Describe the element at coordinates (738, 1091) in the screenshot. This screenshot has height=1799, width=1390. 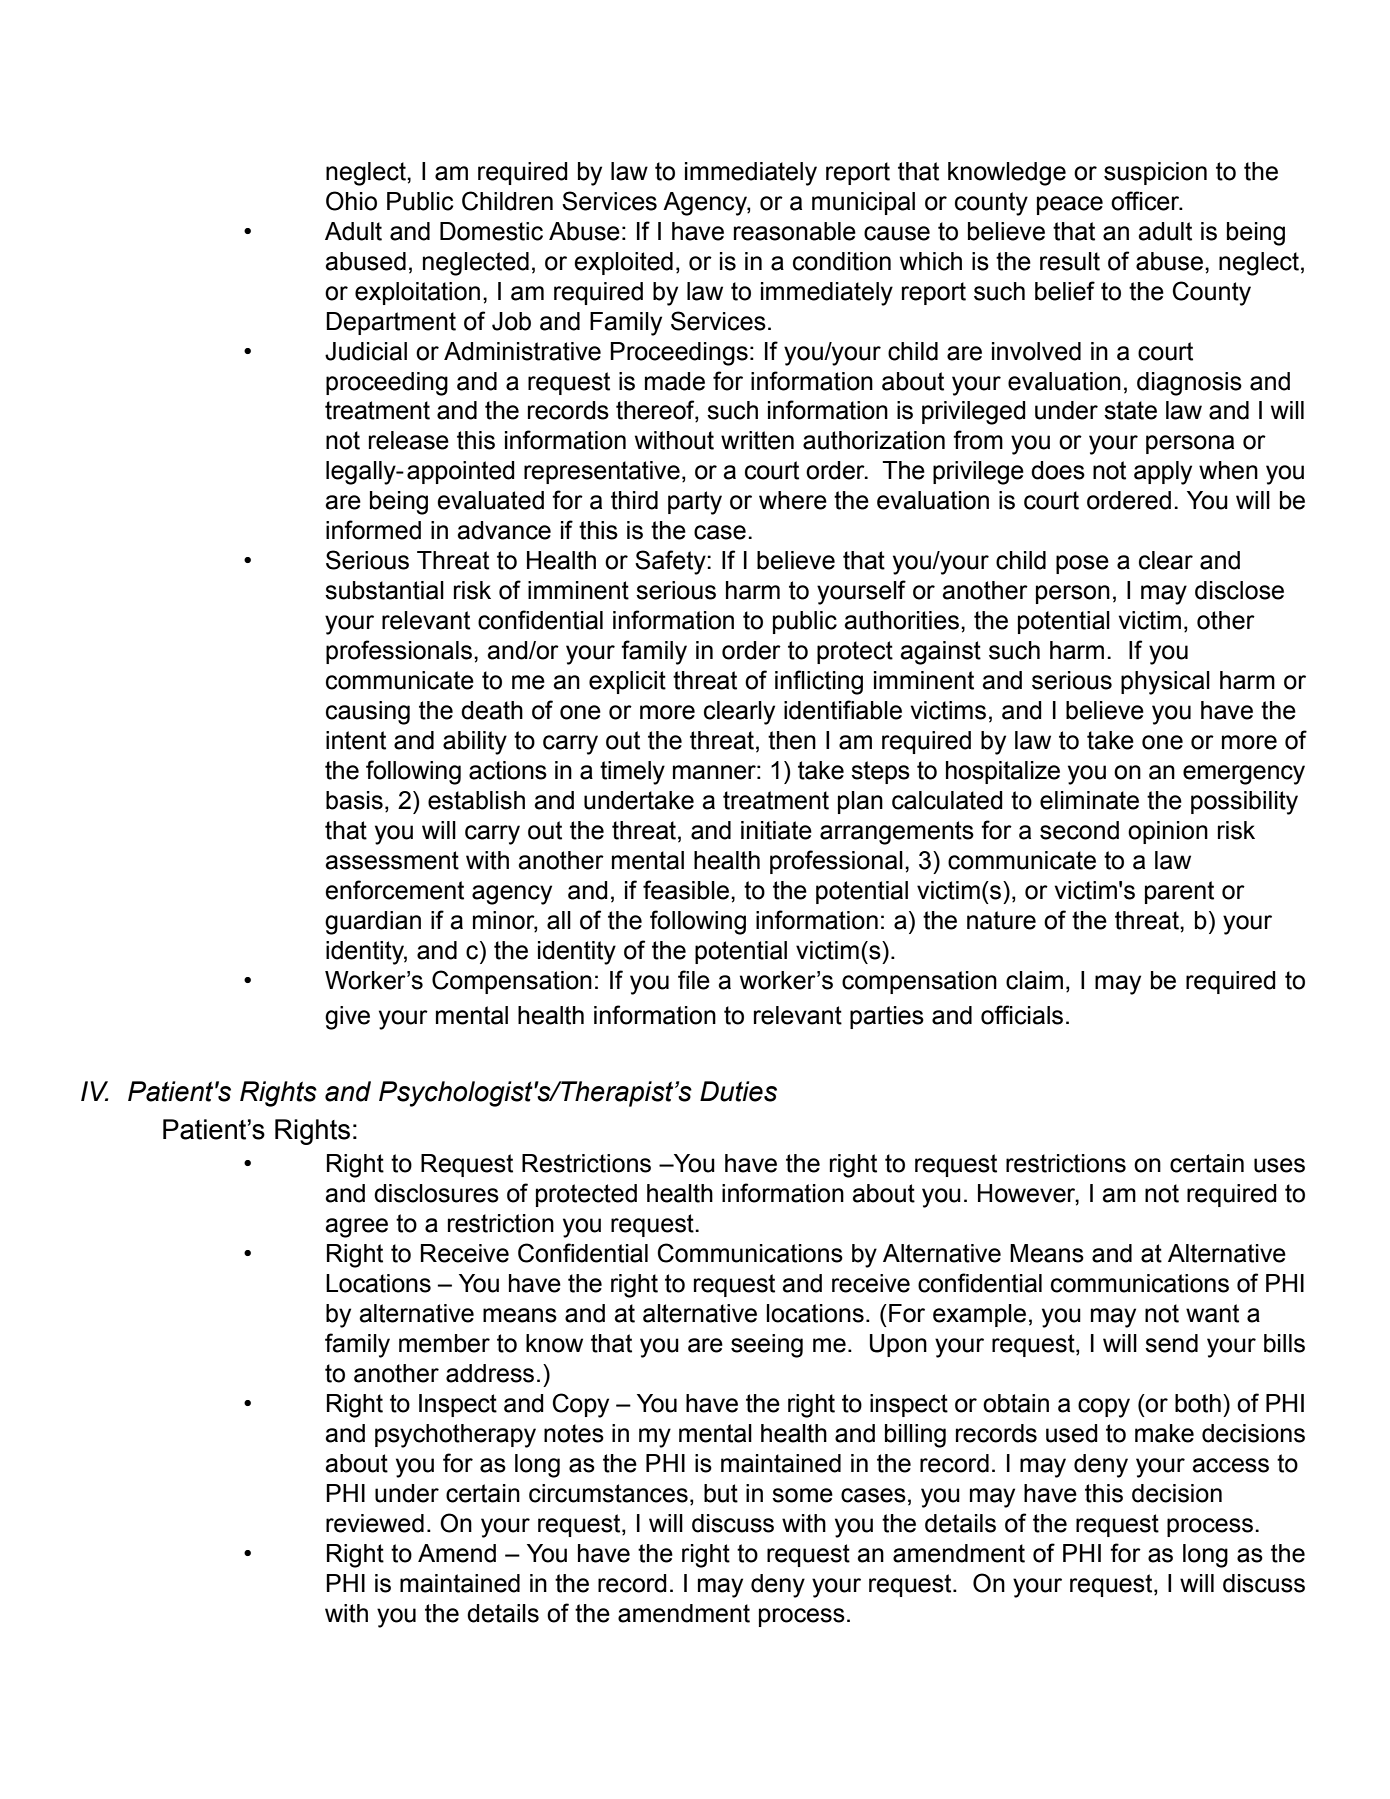
I see `Duties` at that location.
